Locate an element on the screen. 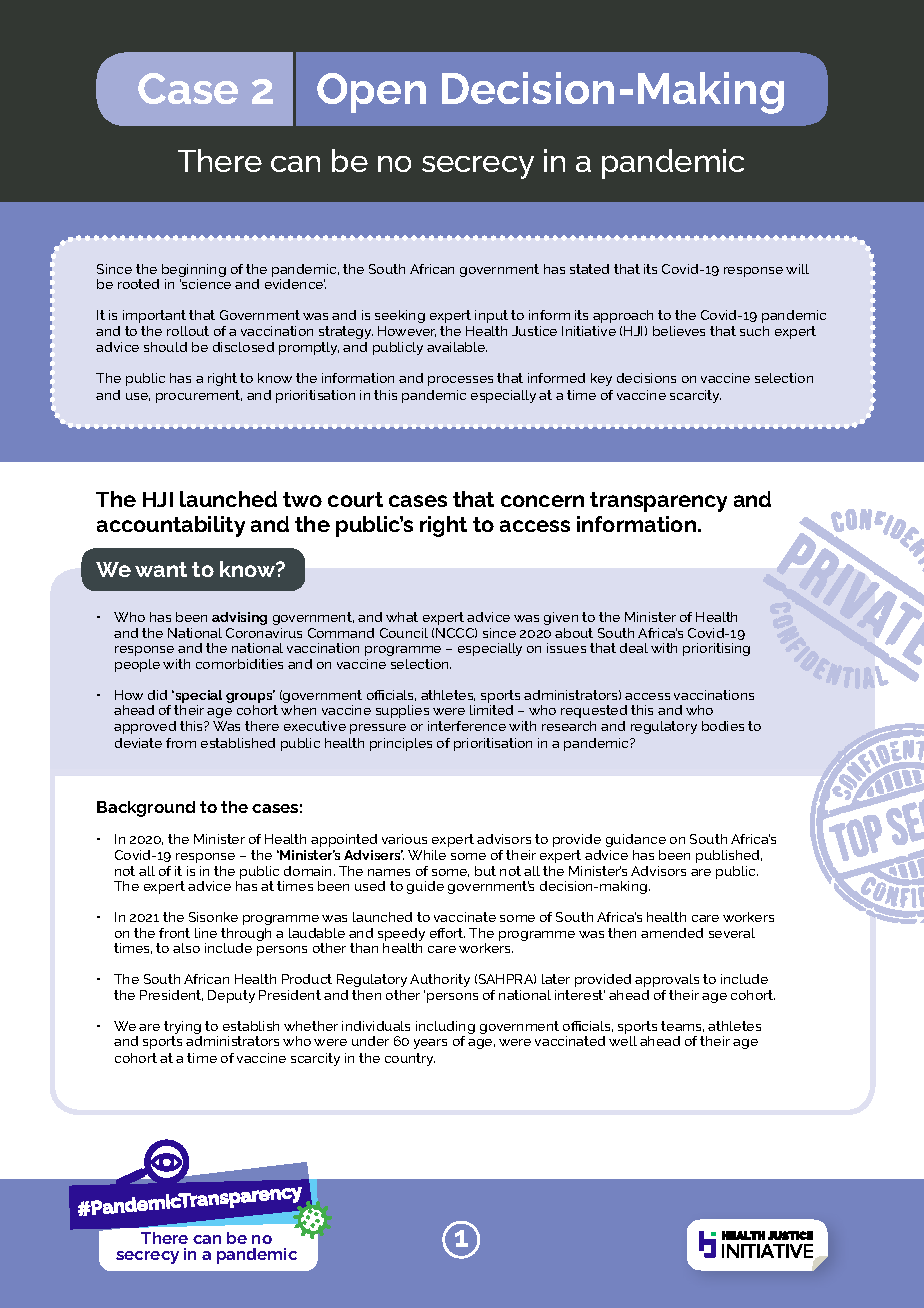  what is located at coordinates (402, 617).
